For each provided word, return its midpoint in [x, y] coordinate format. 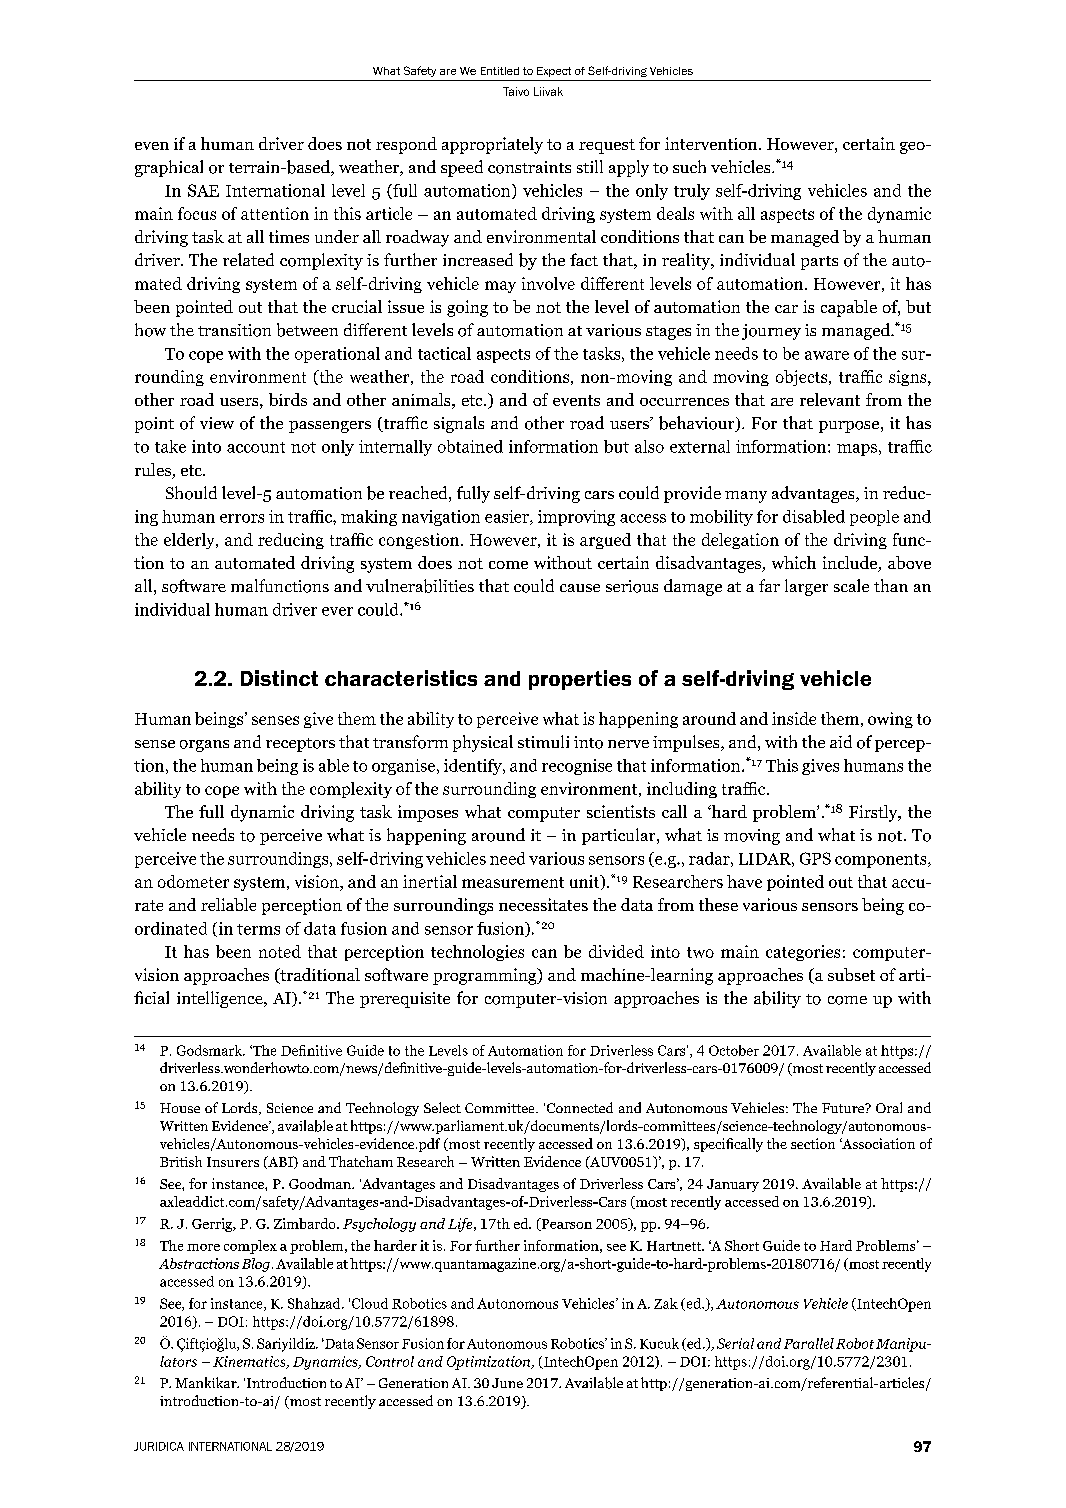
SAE [203, 190]
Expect [554, 72]
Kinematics [250, 1362]
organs [204, 746]
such [689, 166]
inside [794, 718]
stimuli [543, 741]
